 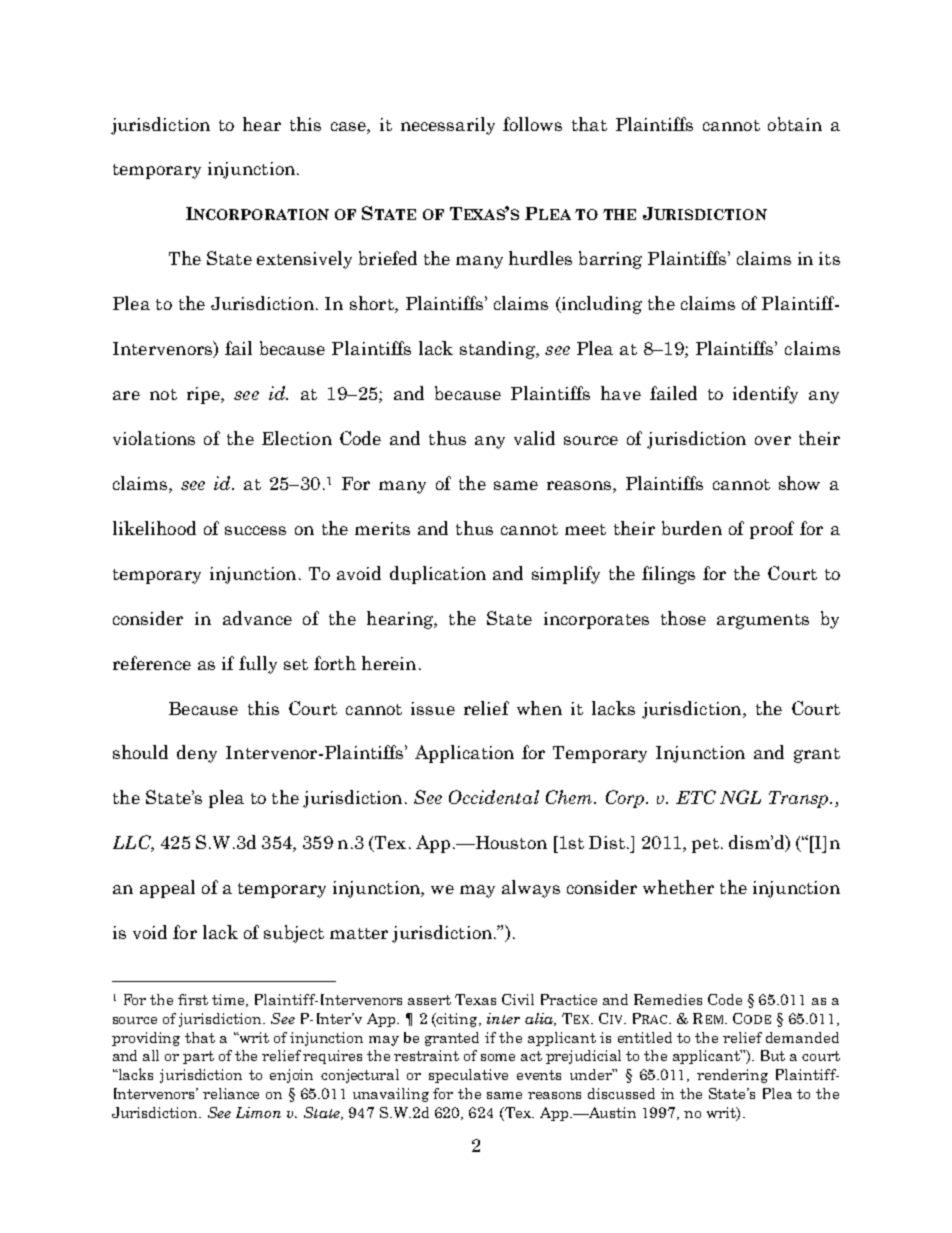 What do you see at coordinates (683, 618) in the page?
I see `those` at bounding box center [683, 618].
